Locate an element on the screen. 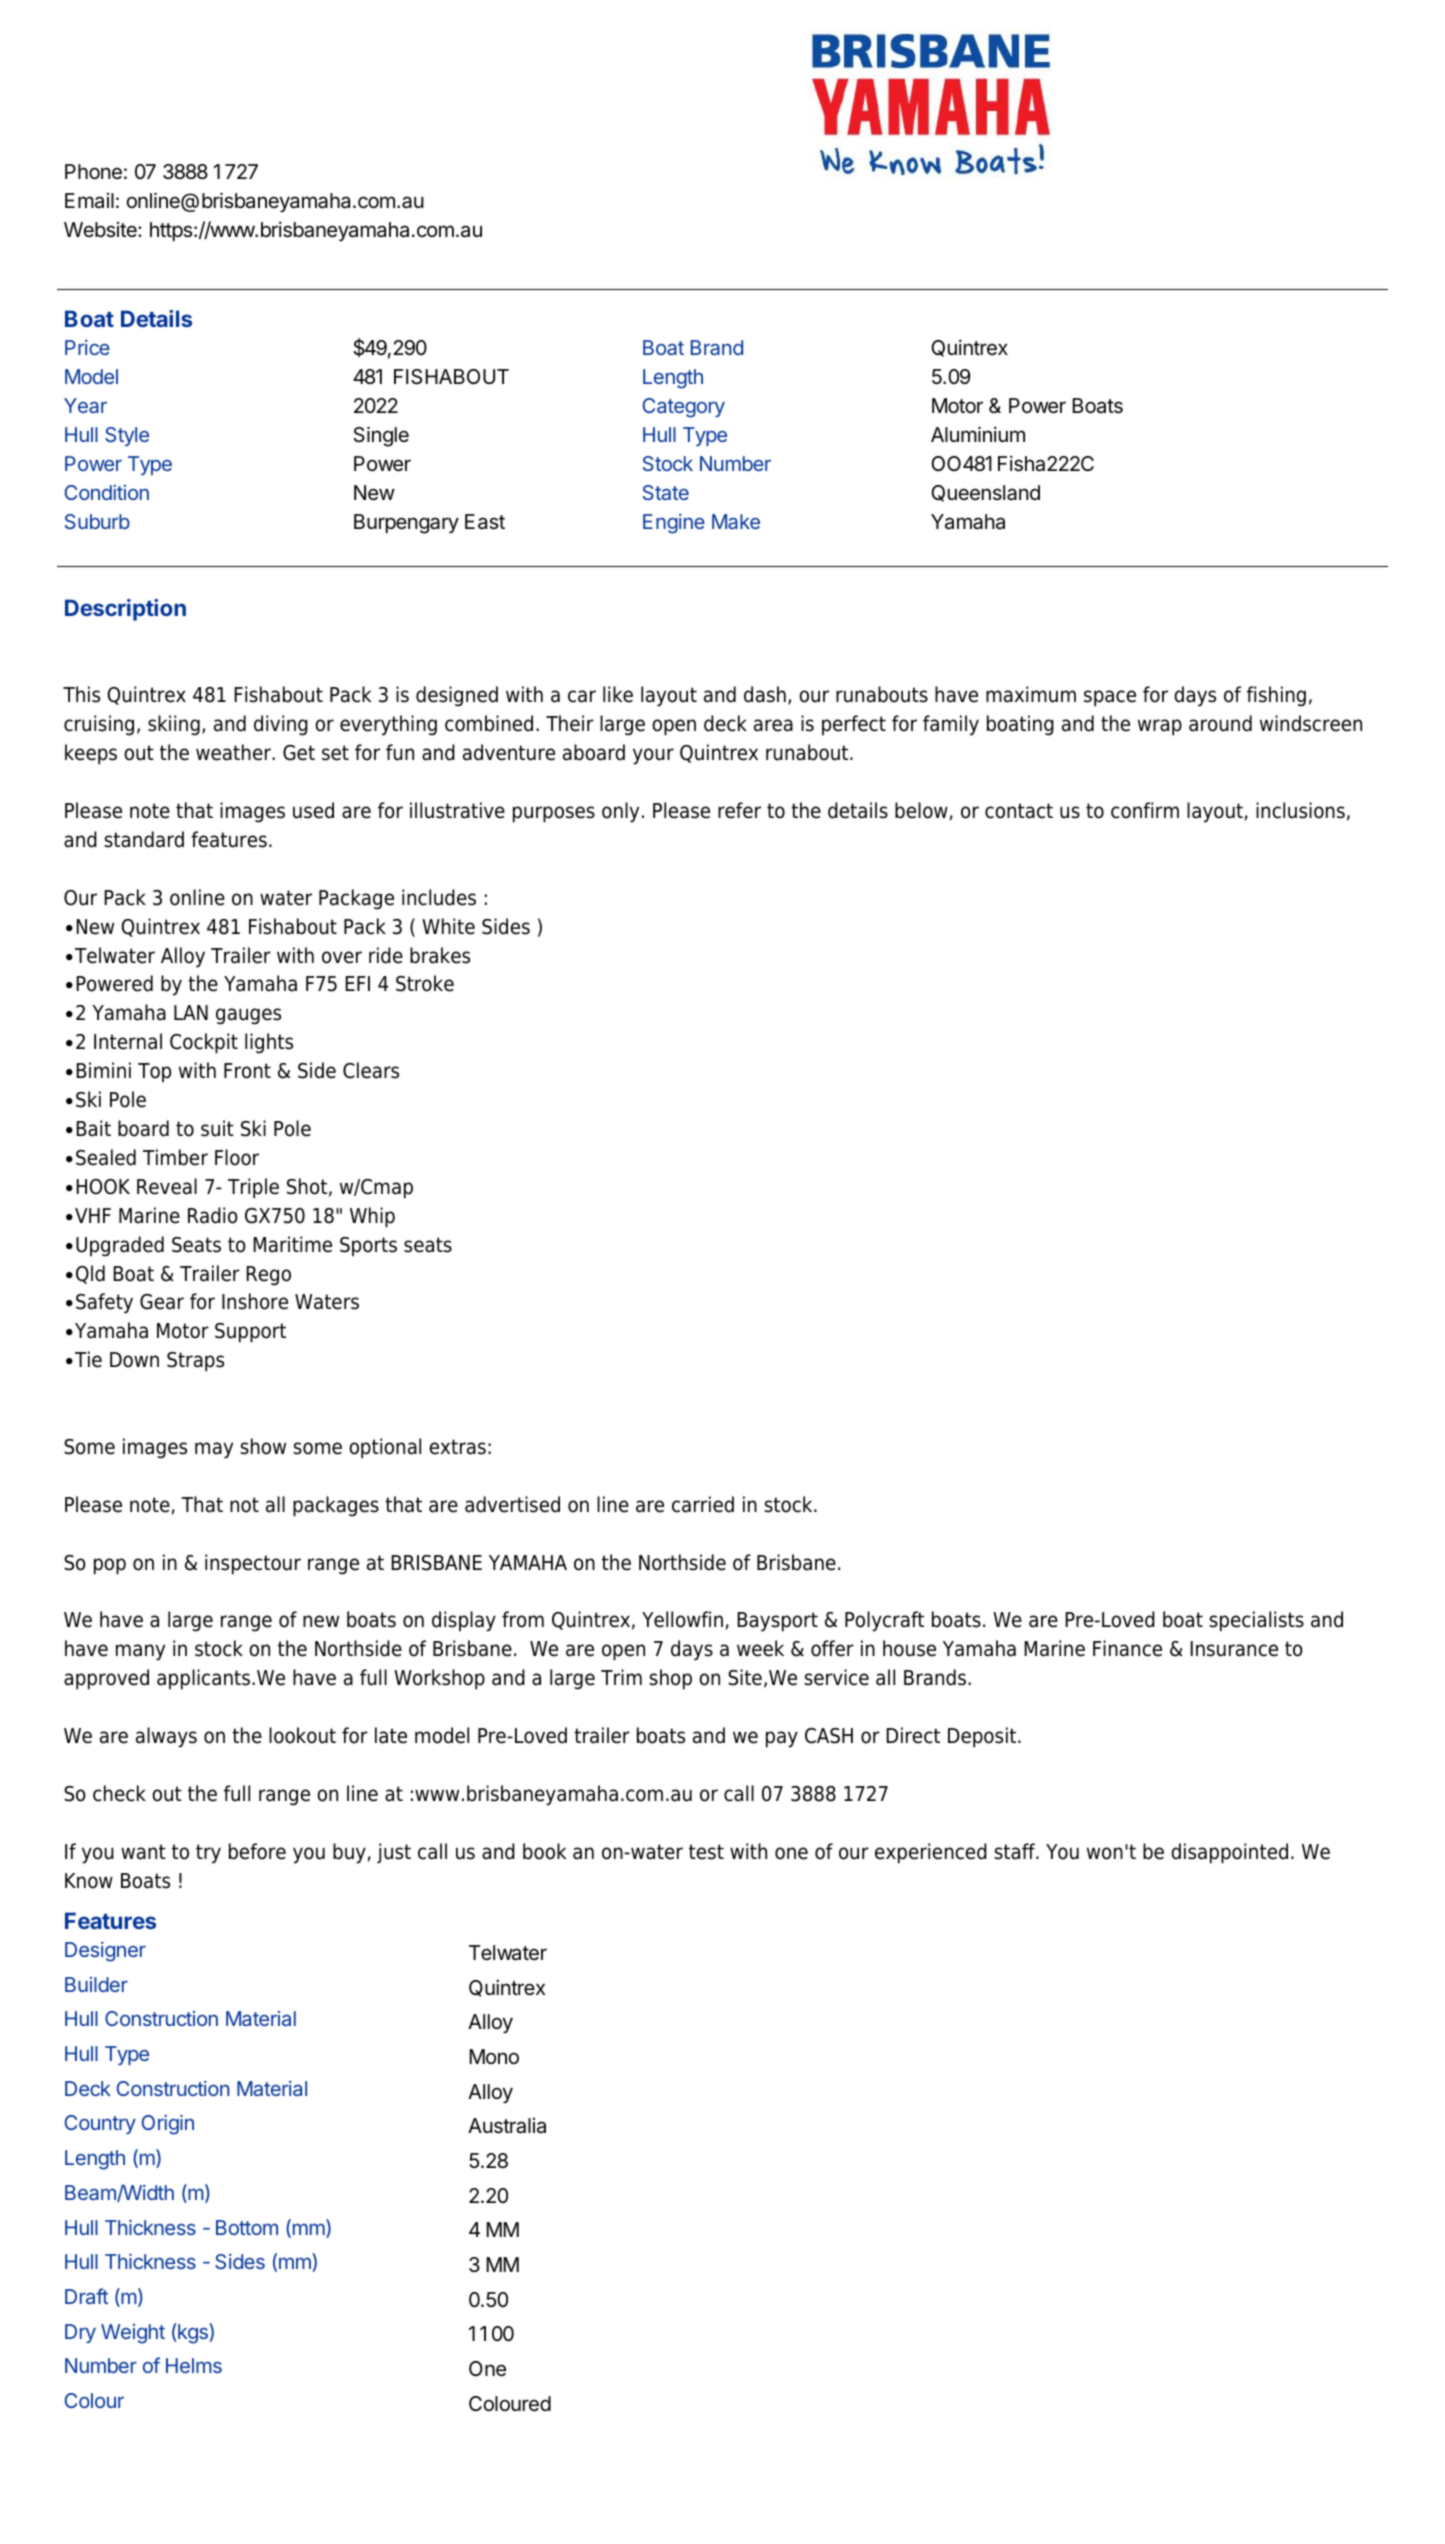  test is located at coordinates (706, 1852).
